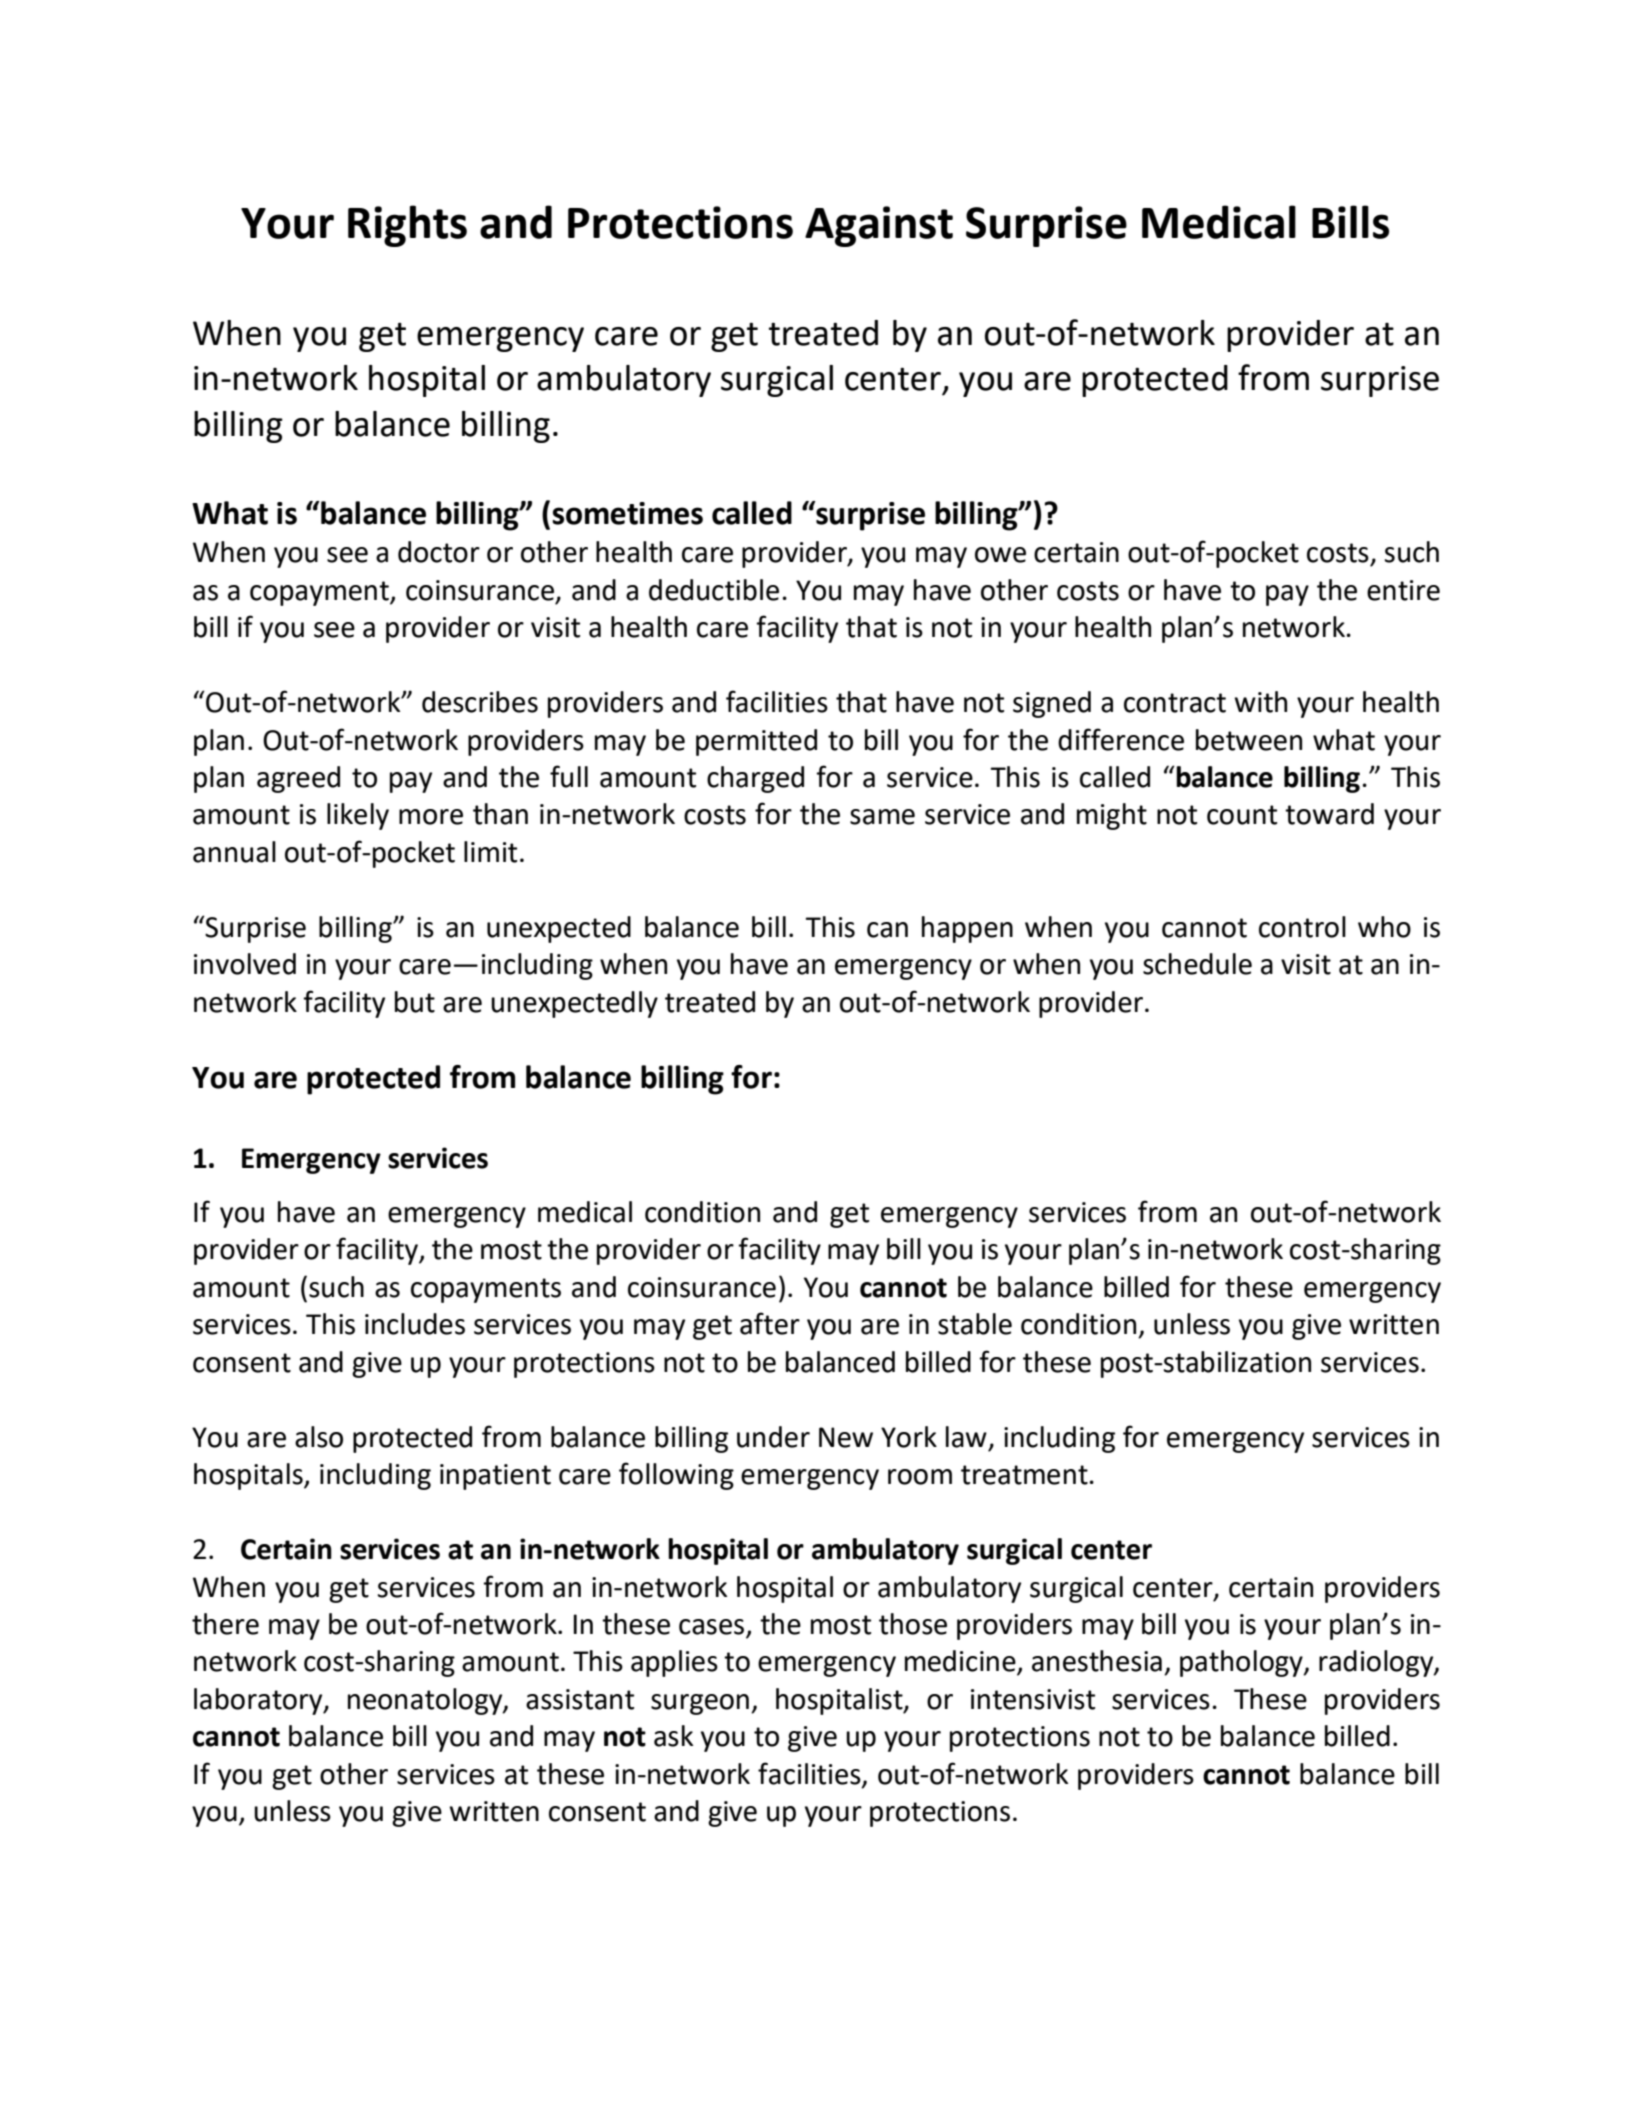 This screenshot has width=1633, height=2114. I want to click on but, so click(415, 1002).
